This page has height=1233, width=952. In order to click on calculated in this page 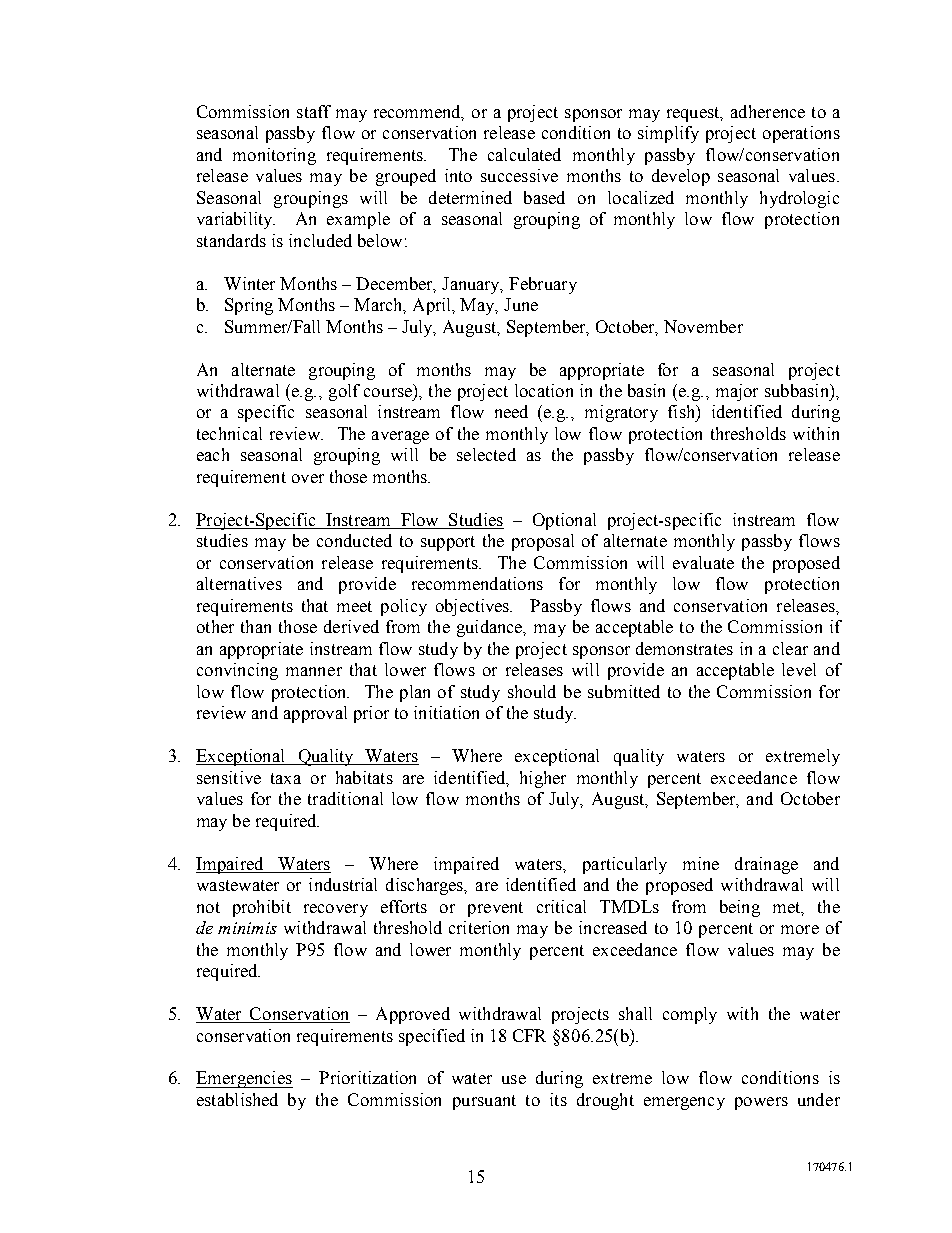, I will do `click(524, 154)`.
